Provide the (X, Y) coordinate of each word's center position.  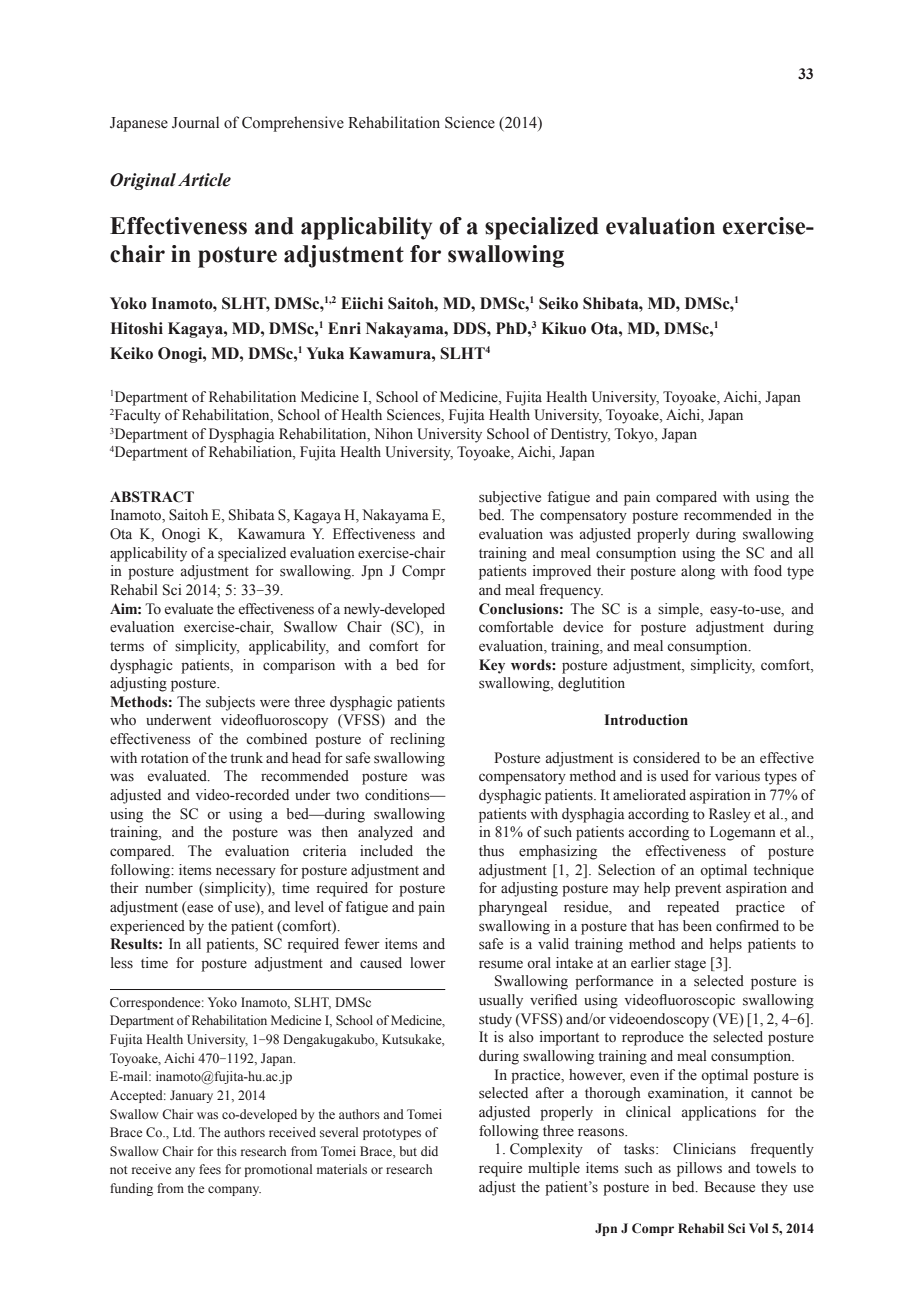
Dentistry (580, 435)
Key (492, 666)
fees (210, 1169)
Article (204, 180)
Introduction (646, 720)
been (697, 926)
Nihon (393, 434)
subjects (230, 703)
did (429, 1151)
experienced (147, 927)
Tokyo (635, 435)
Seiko (558, 303)
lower (428, 963)
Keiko (131, 353)
